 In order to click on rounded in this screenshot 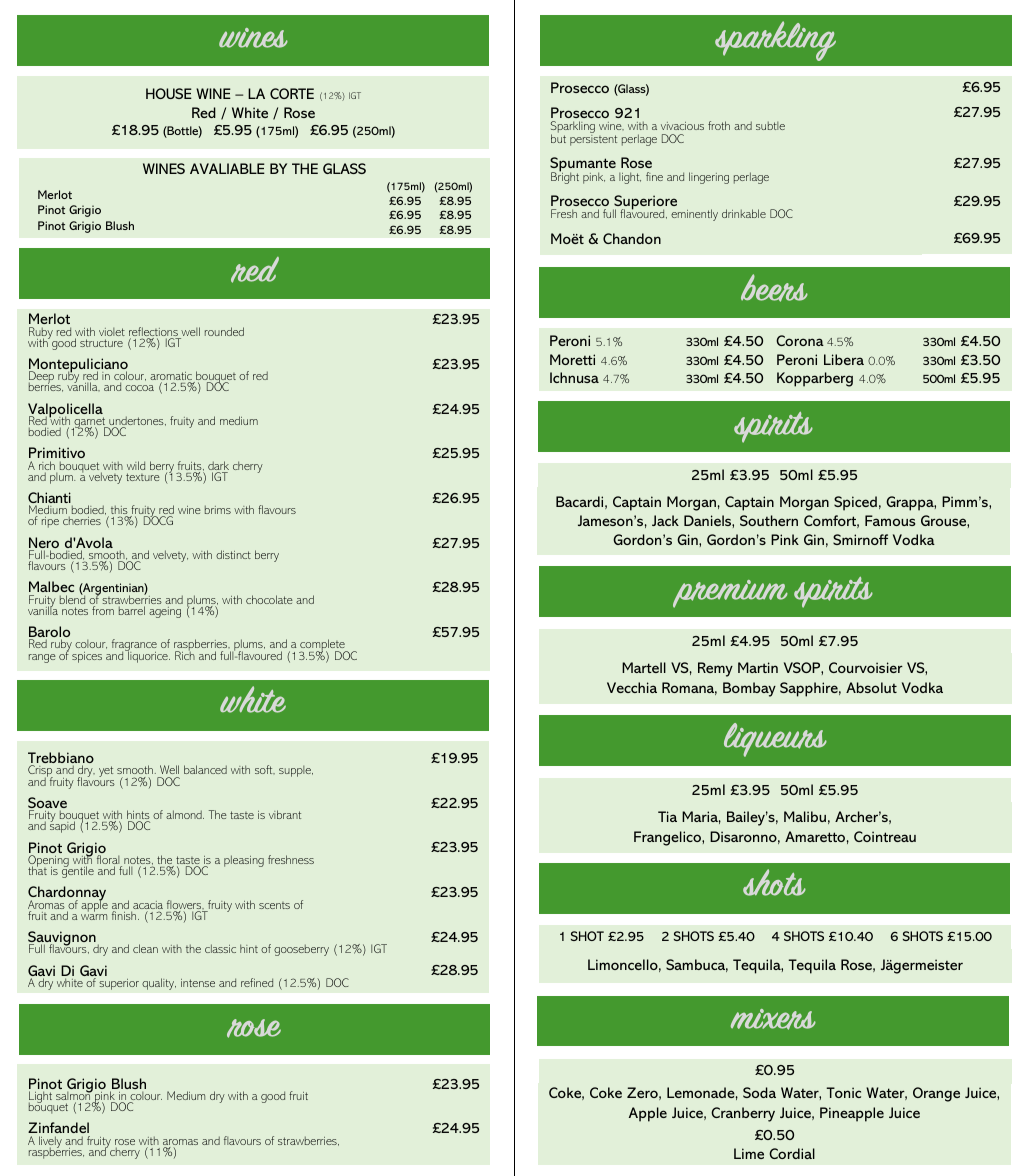, I will do `click(224, 331)`.
